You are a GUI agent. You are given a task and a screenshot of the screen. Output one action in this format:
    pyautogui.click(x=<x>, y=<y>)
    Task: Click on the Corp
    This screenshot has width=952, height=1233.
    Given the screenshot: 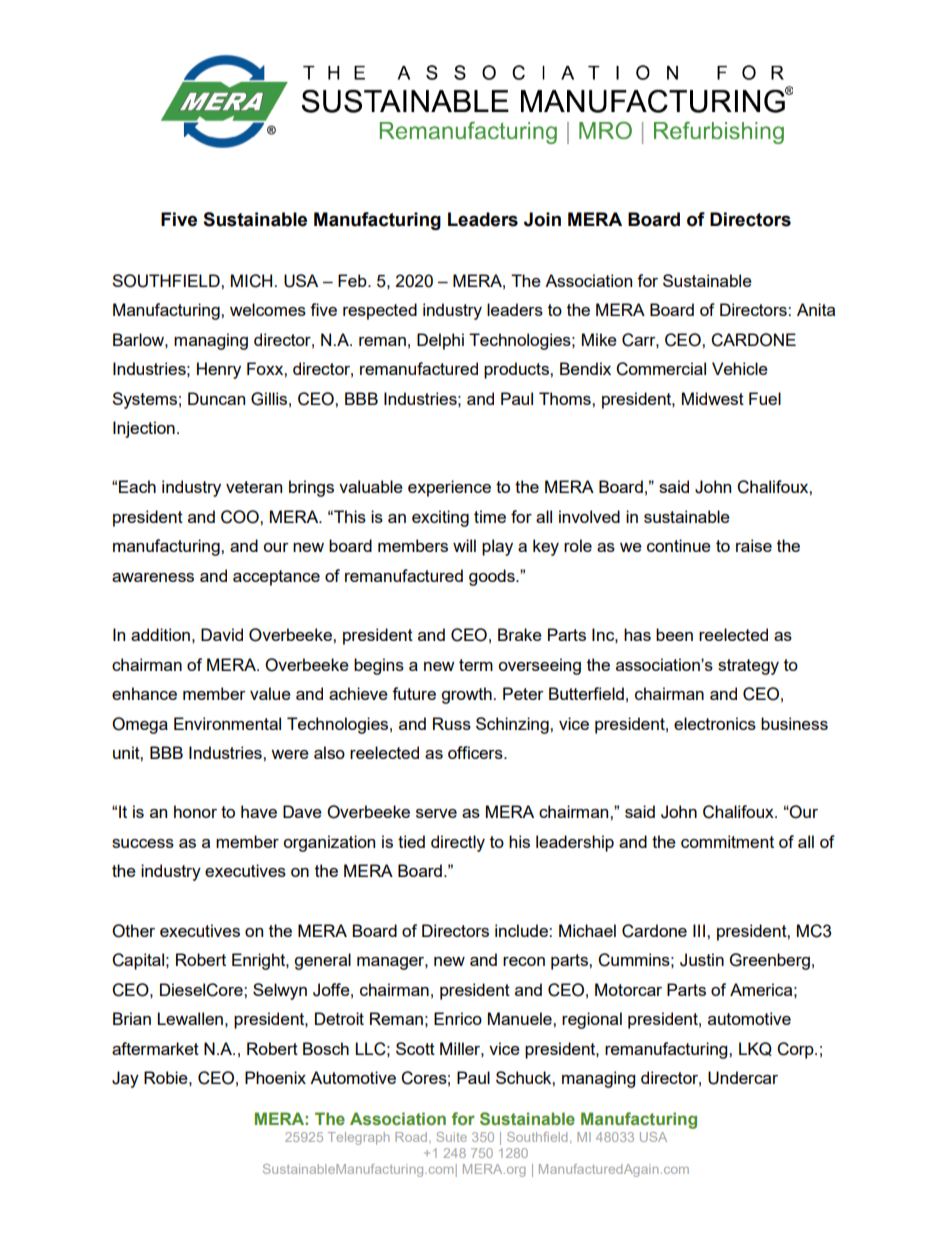 What is the action you would take?
    pyautogui.click(x=796, y=1050)
